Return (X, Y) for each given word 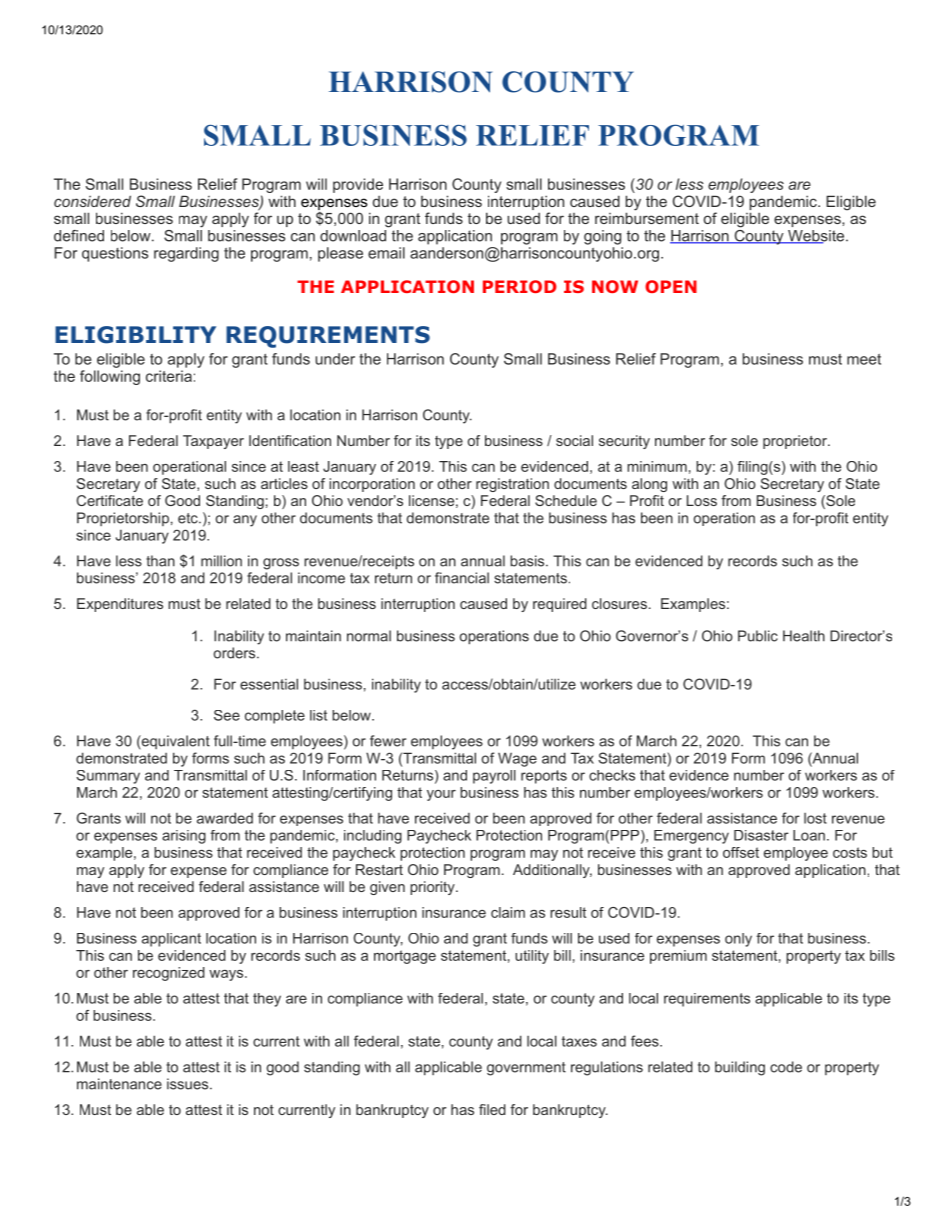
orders (236, 653)
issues (189, 1084)
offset (741, 852)
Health (804, 636)
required (560, 605)
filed (492, 1109)
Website (816, 237)
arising (184, 837)
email (386, 253)
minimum (657, 466)
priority (433, 888)
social (574, 440)
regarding (186, 254)
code (786, 1067)
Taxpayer (213, 442)
